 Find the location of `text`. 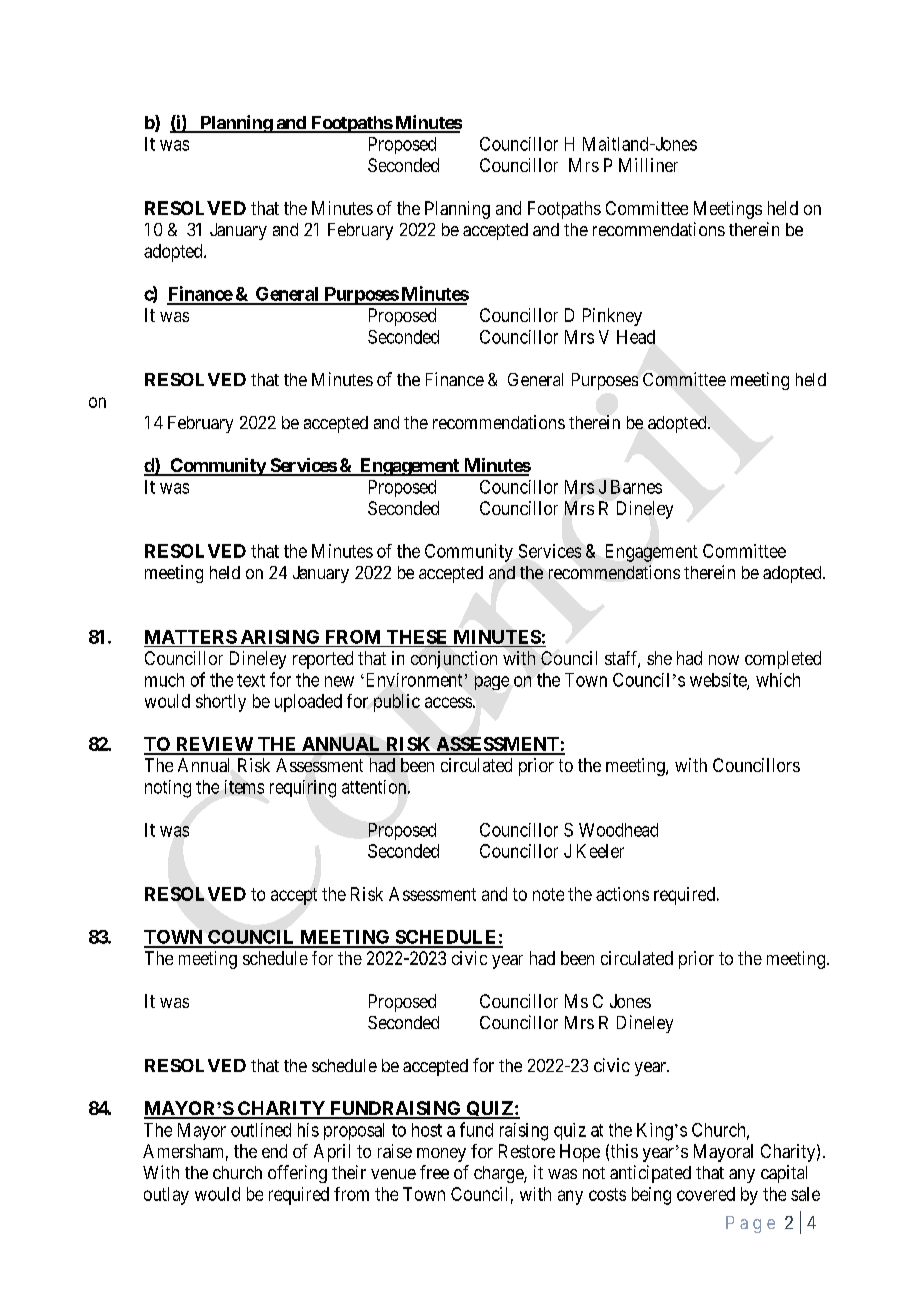

text is located at coordinates (251, 680).
